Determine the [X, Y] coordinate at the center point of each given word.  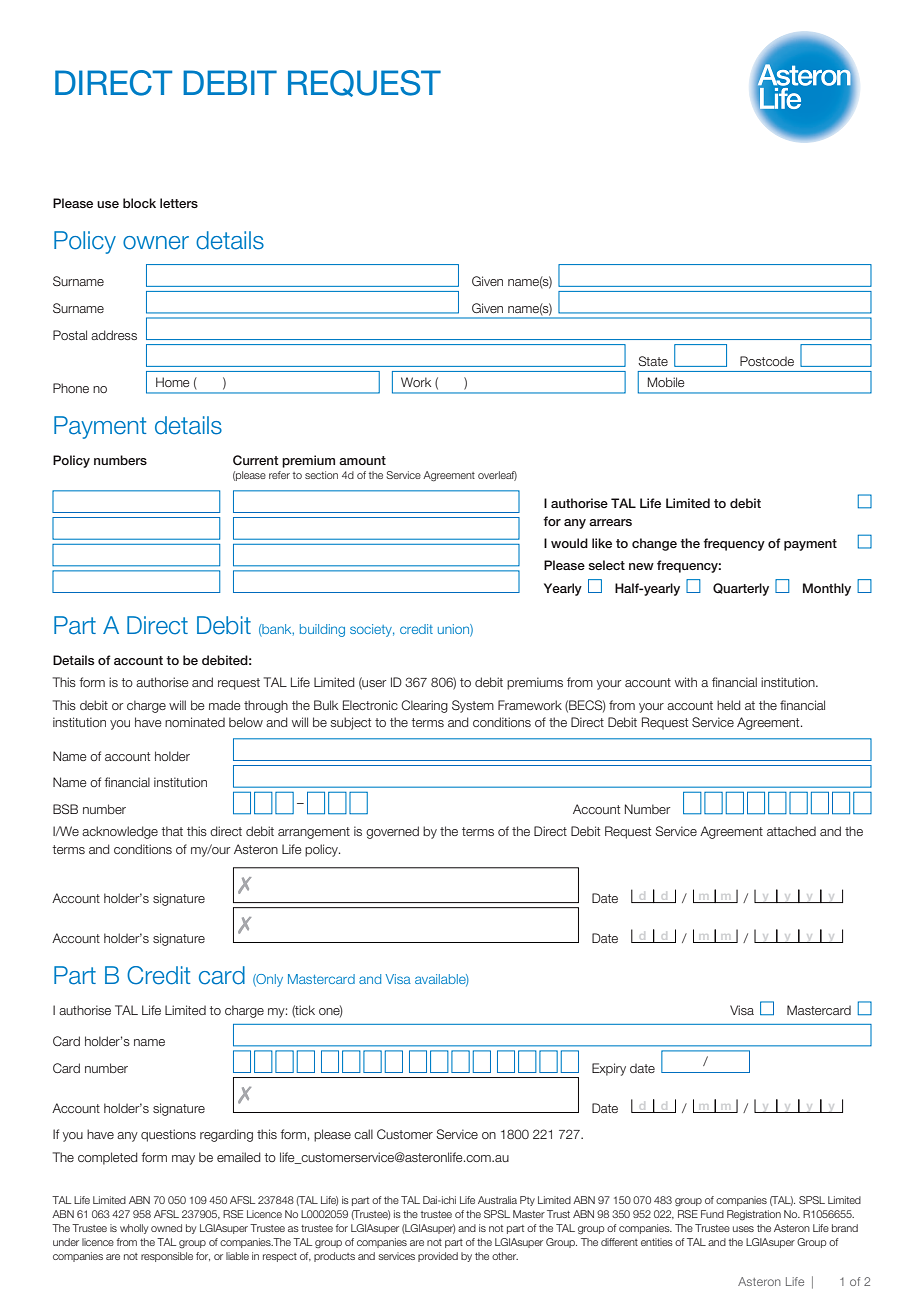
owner [156, 243]
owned [166, 1228]
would [569, 543]
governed [392, 832]
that [172, 831]
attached [791, 831]
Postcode [767, 361]
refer [279, 475]
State [653, 361]
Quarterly [741, 589]
